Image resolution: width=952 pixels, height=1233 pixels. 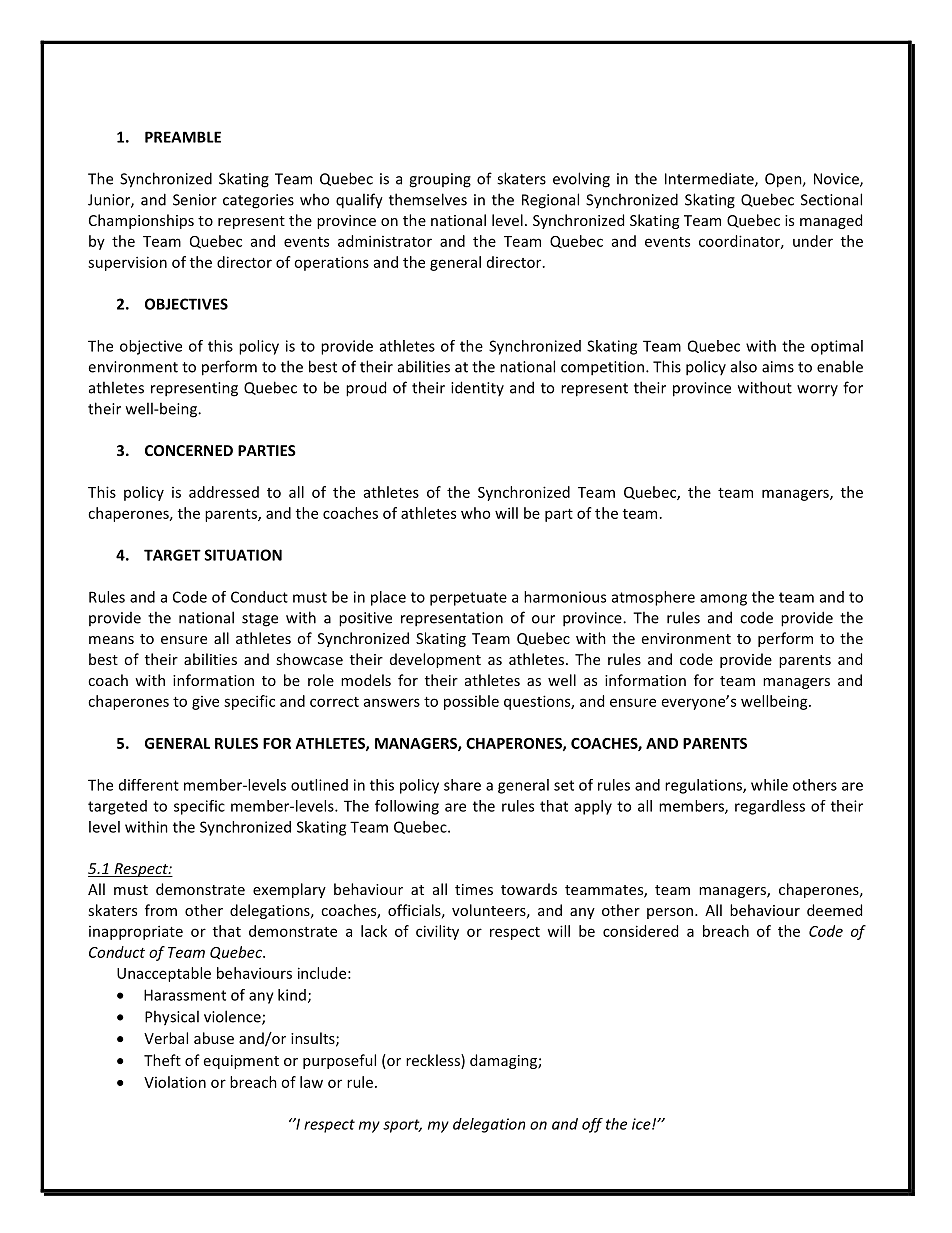 What do you see at coordinates (462, 785) in the image?
I see `share` at bounding box center [462, 785].
